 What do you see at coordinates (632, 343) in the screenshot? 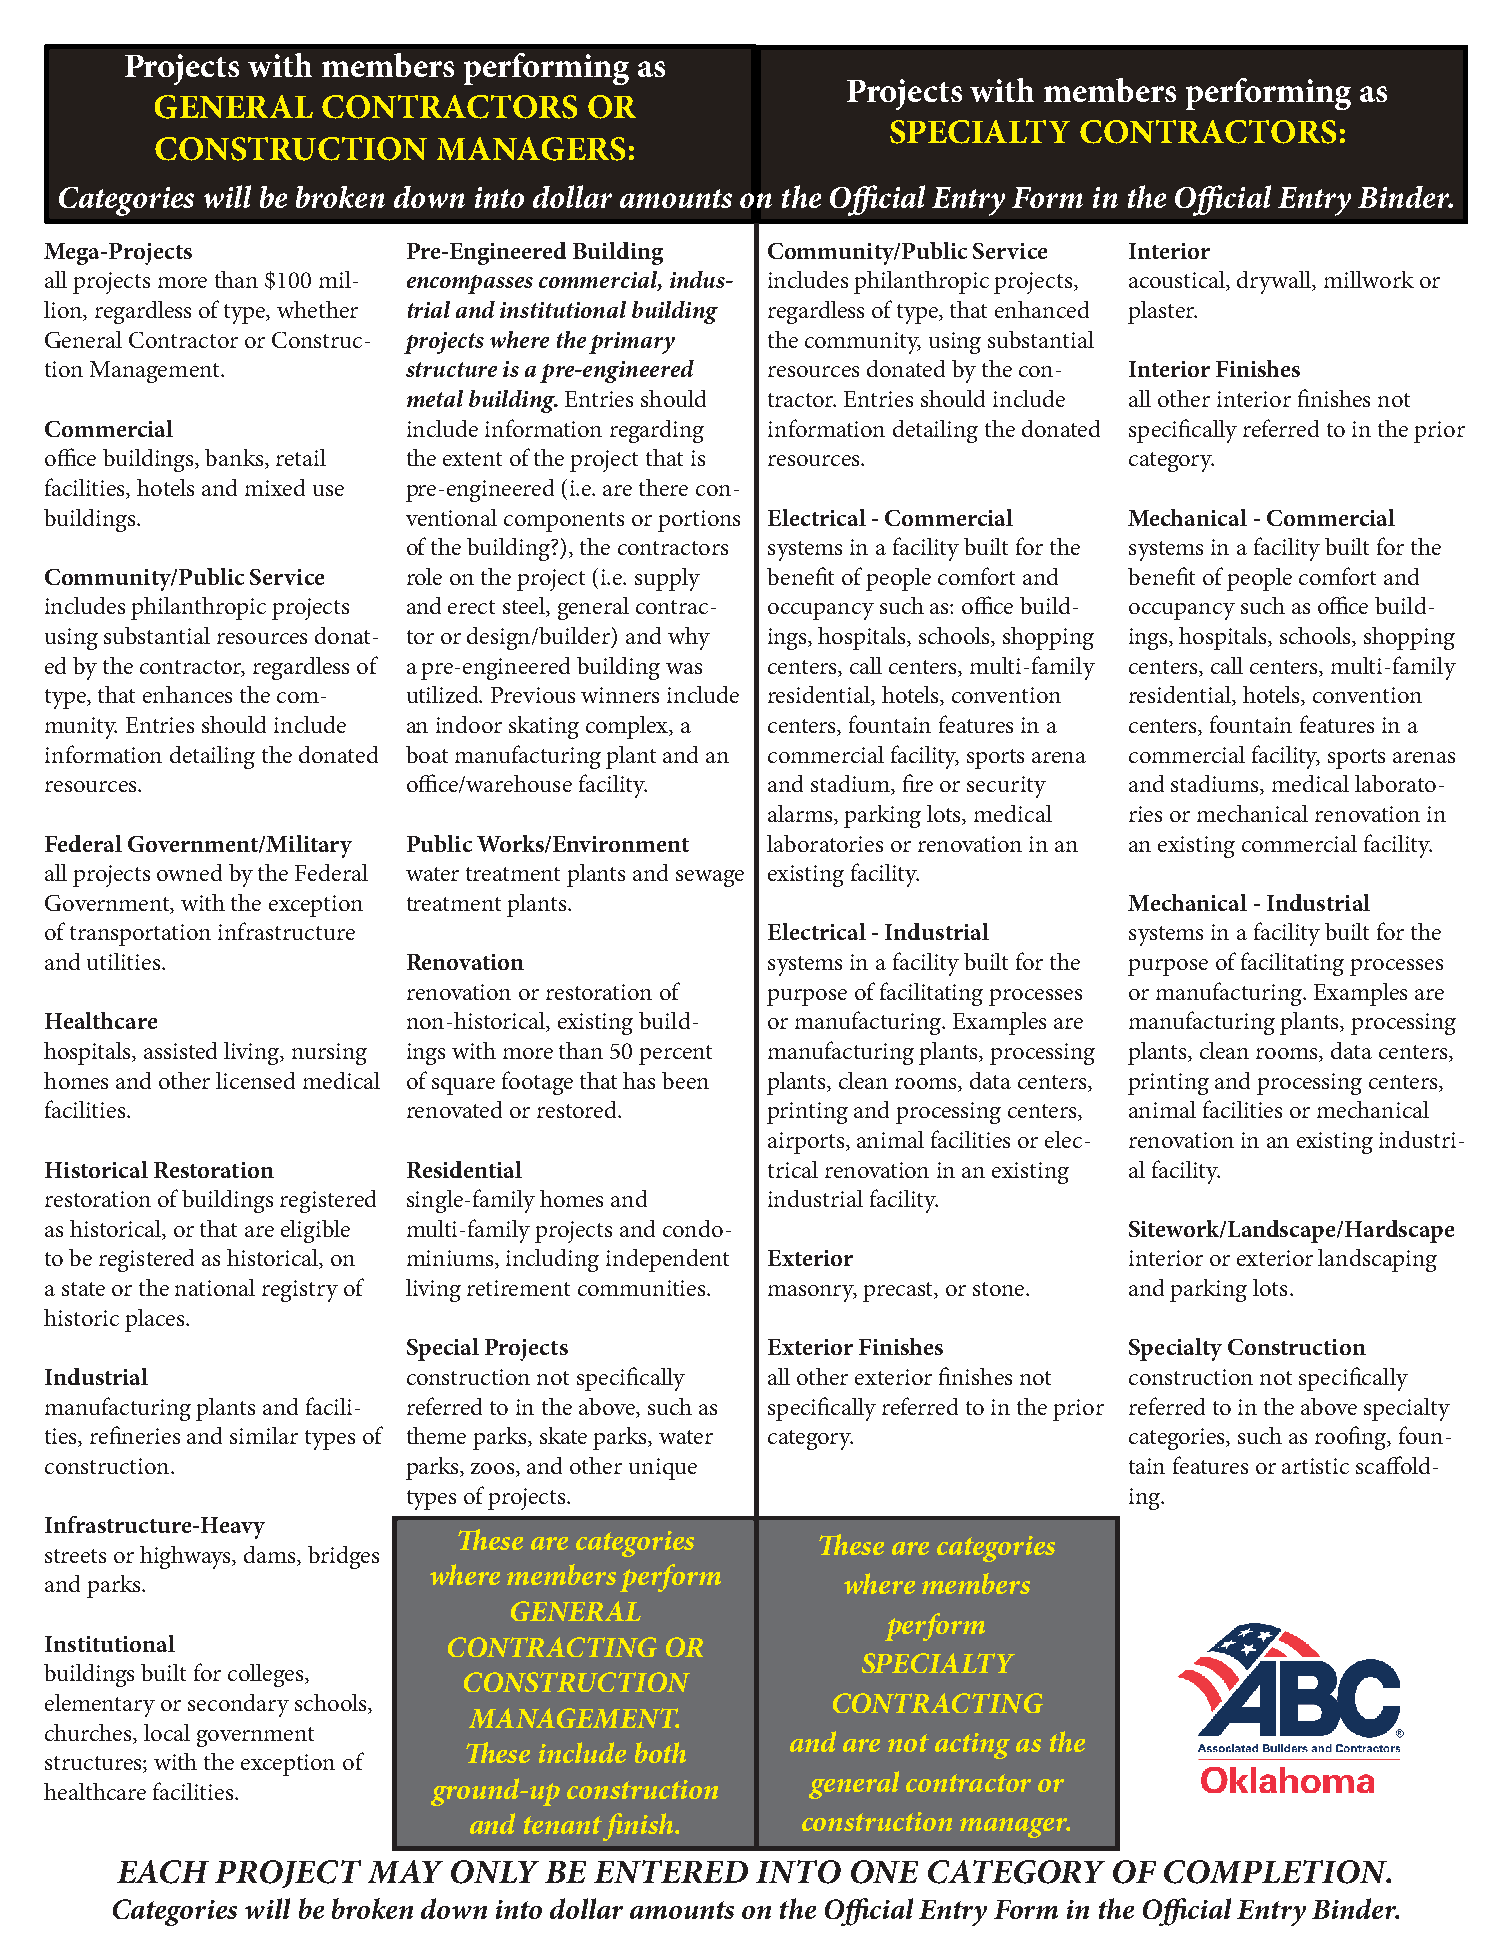
I see `primary` at bounding box center [632, 343].
